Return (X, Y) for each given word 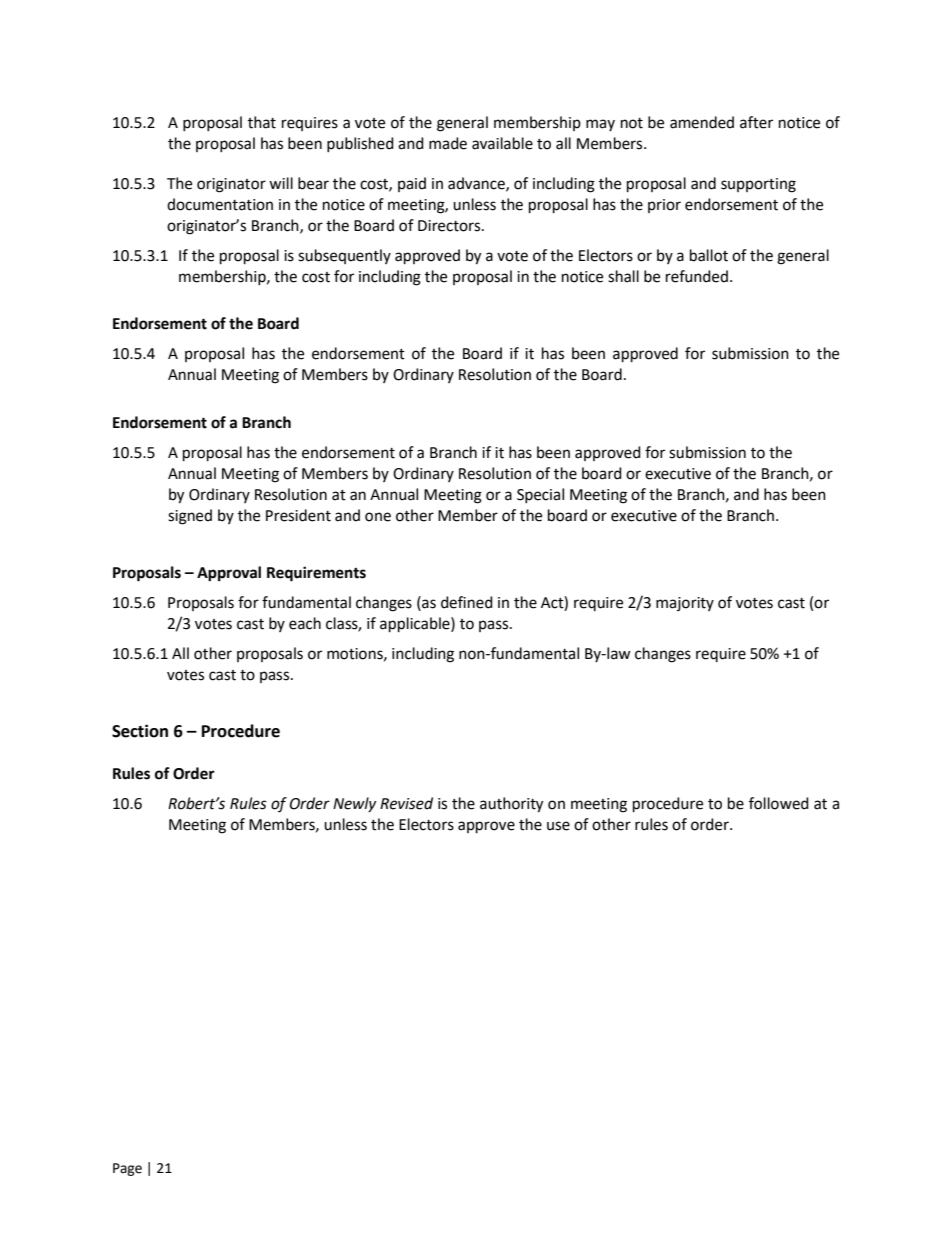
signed (190, 517)
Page (127, 1169)
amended (702, 122)
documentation (220, 204)
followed (779, 803)
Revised (406, 803)
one (378, 517)
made (448, 143)
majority (685, 604)
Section (140, 731)
